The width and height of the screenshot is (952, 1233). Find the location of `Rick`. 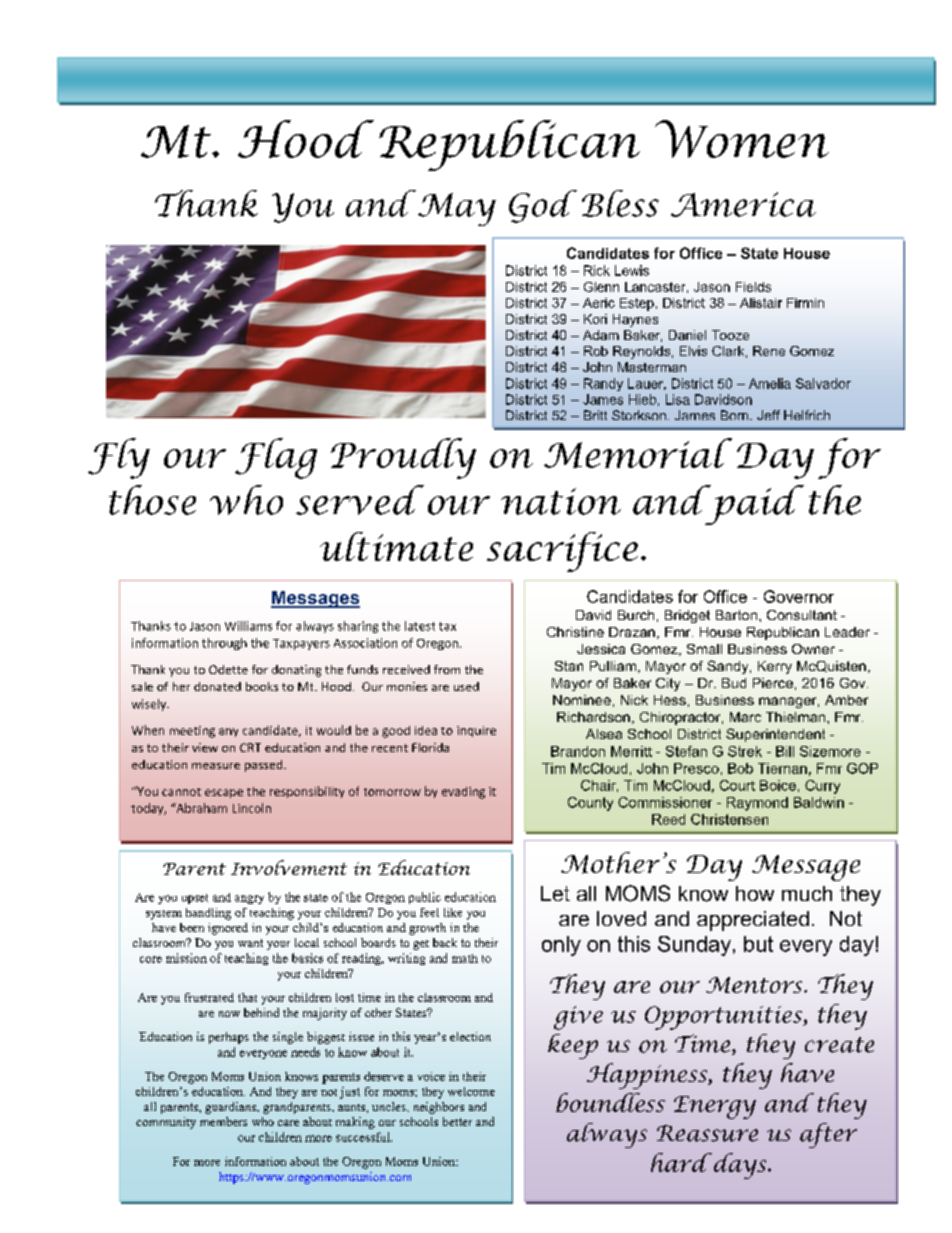

Rick is located at coordinates (597, 270).
